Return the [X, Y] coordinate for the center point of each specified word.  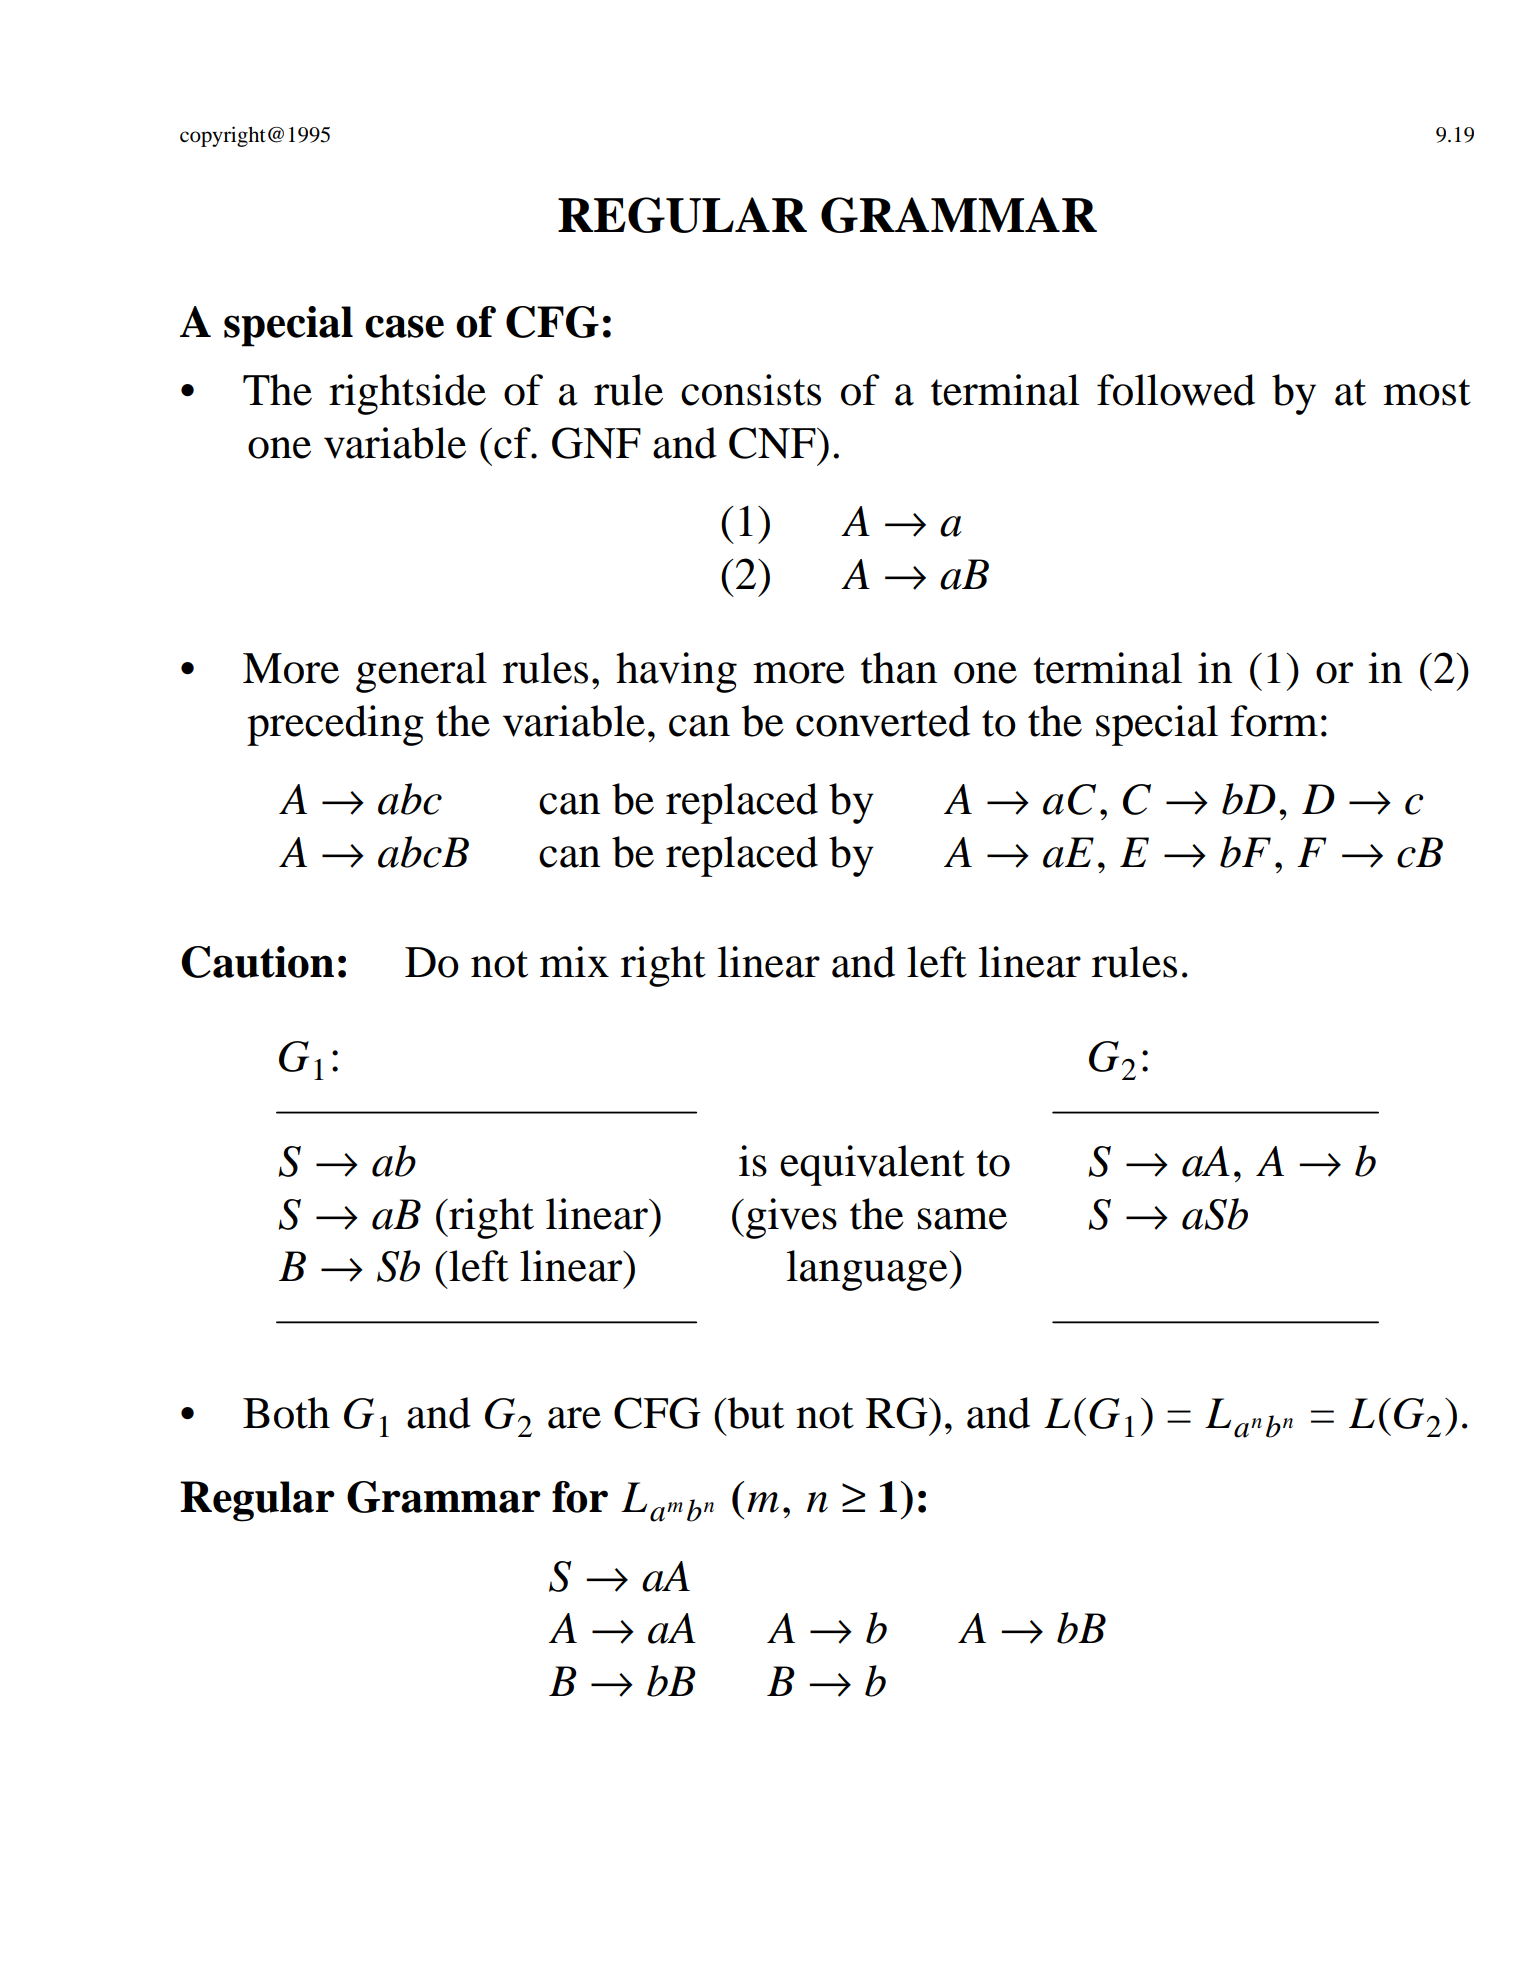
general [421, 672]
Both [286, 1413]
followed [1176, 390]
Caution [257, 962]
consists [751, 390]
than [899, 668]
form [1274, 721]
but [754, 1413]
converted [883, 721]
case [404, 326]
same [962, 1219]
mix [574, 961]
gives [791, 1218]
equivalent [872, 1165]
